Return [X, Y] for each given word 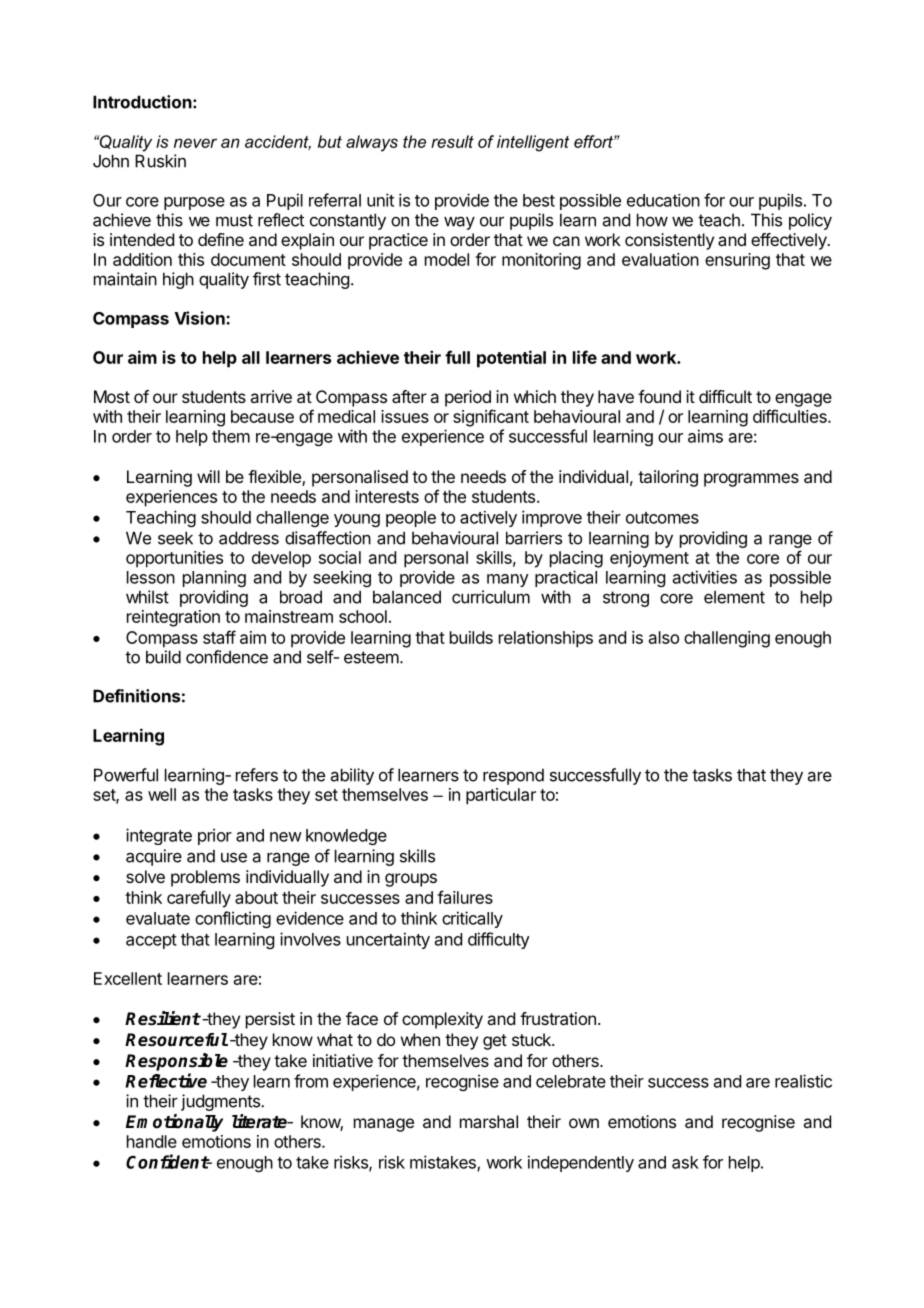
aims [705, 436]
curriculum [491, 597]
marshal [489, 1121]
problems [205, 878]
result [452, 141]
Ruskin [160, 161]
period [468, 398]
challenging [727, 639]
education [663, 200]
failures [465, 897]
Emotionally [174, 1123]
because [262, 416]
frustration [558, 1018]
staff [219, 637]
